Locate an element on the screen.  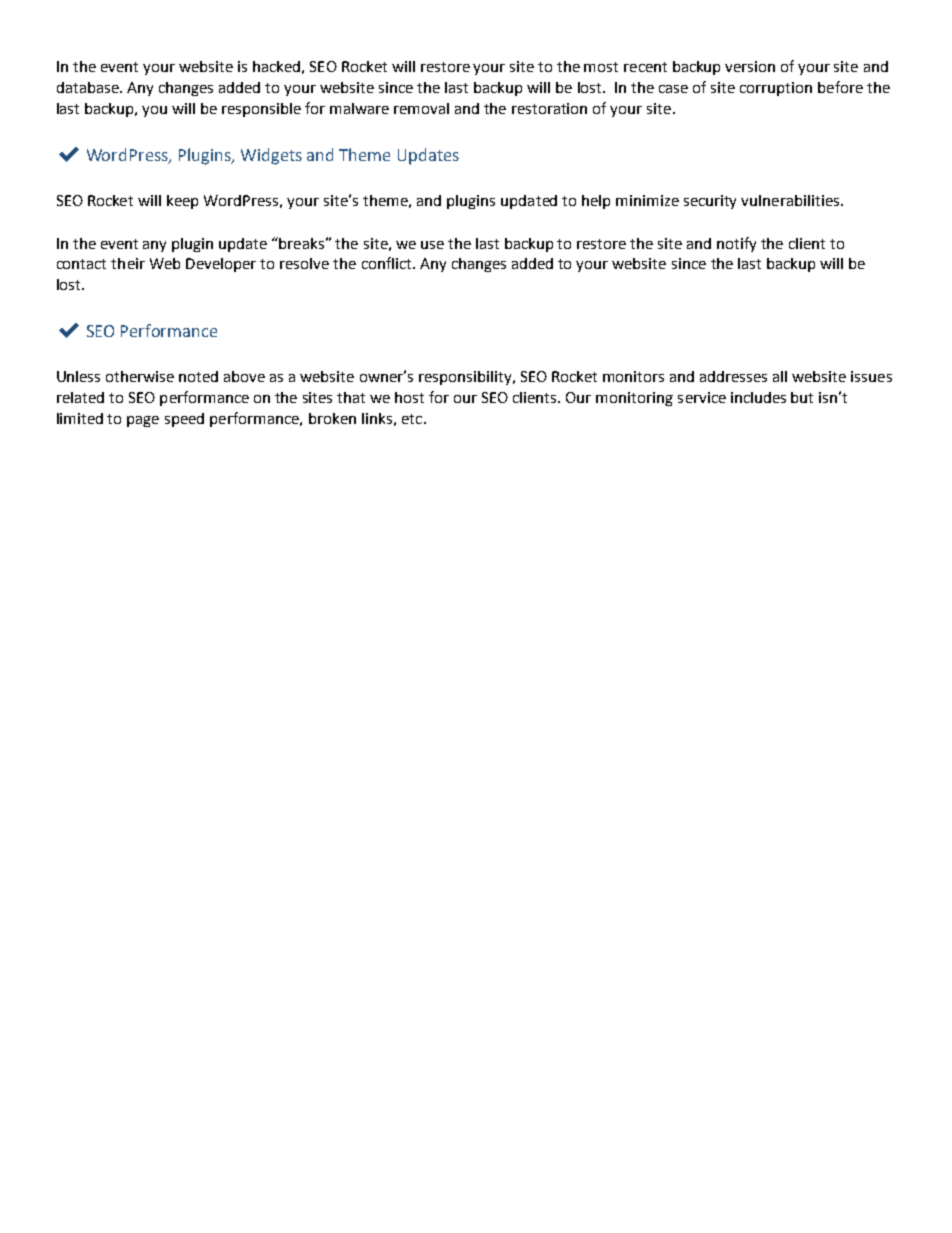
etc is located at coordinates (413, 419).
